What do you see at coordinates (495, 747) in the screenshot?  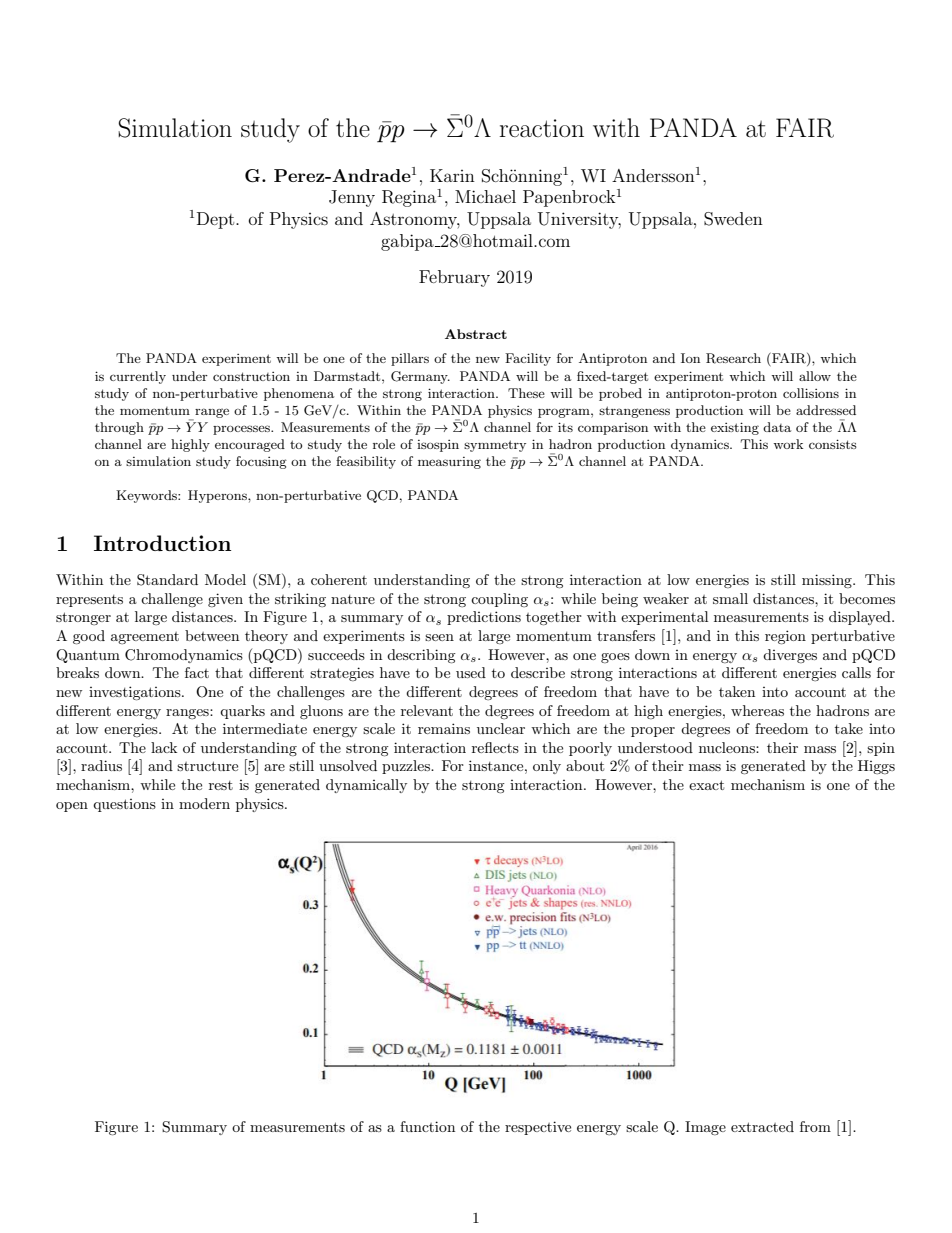 I see `reflects` at bounding box center [495, 747].
